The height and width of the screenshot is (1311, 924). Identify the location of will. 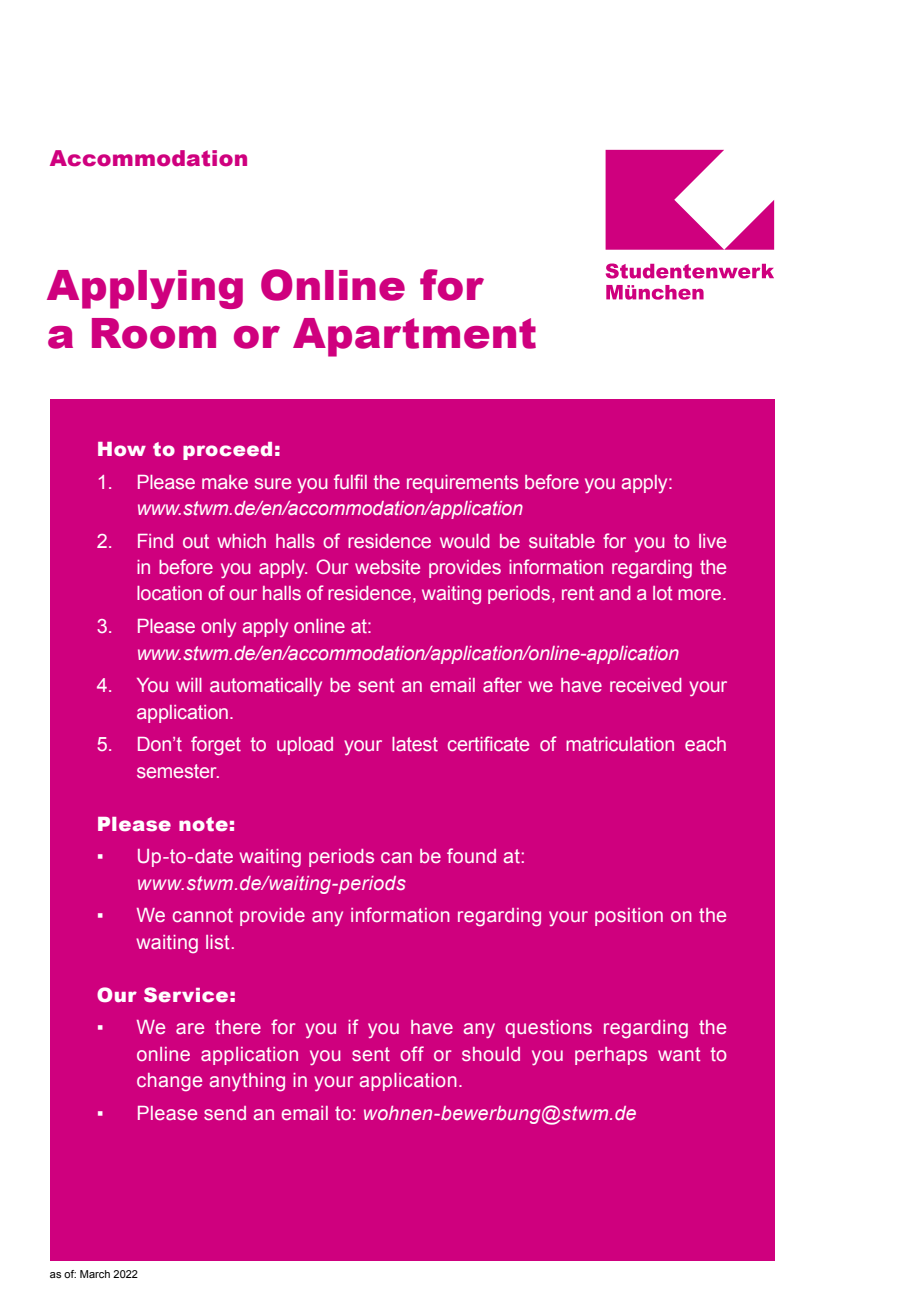
(189, 685).
